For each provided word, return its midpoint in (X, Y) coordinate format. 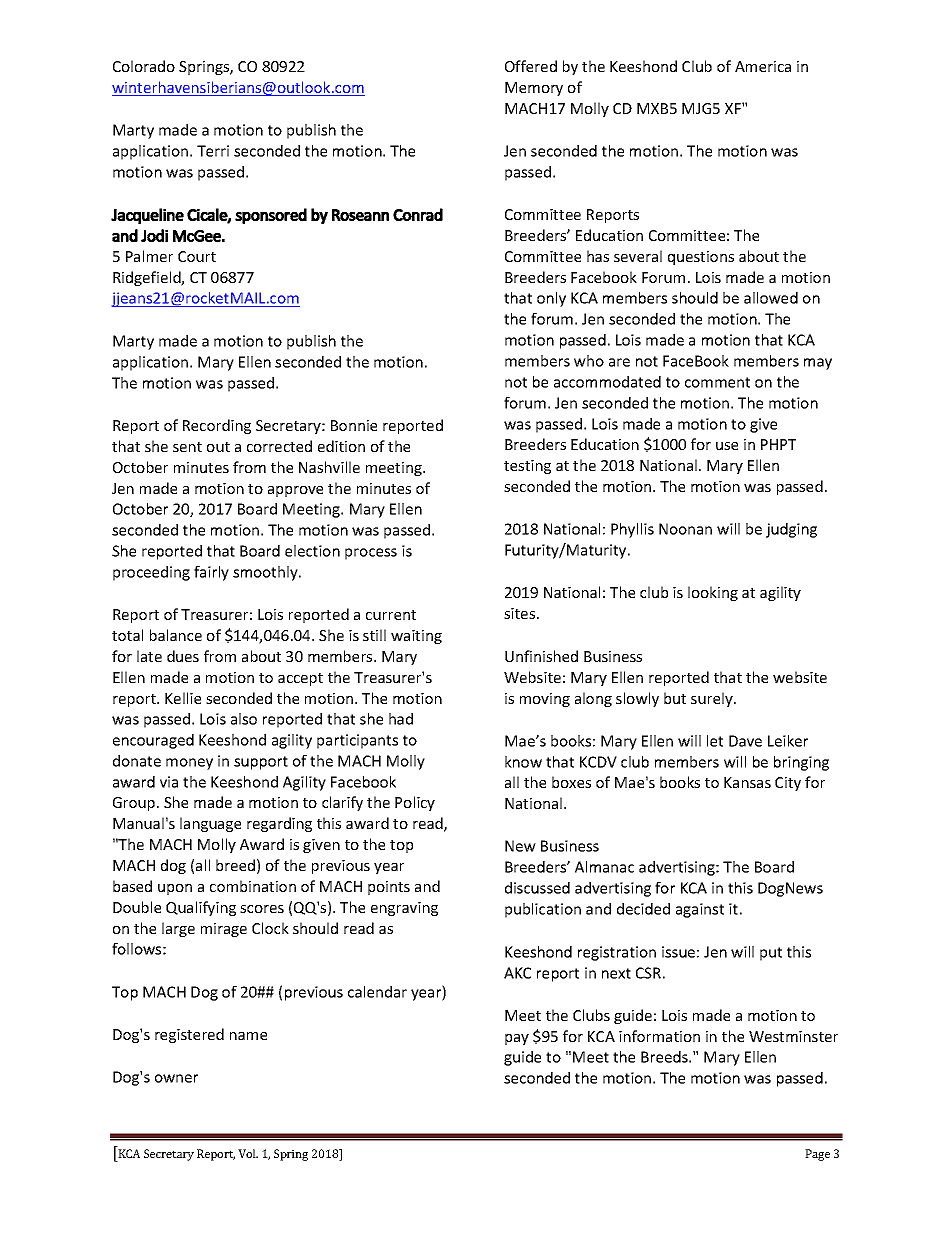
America (763, 66)
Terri (213, 151)
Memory (534, 89)
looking (713, 593)
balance (176, 635)
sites (521, 613)
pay (517, 1039)
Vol (248, 1153)
